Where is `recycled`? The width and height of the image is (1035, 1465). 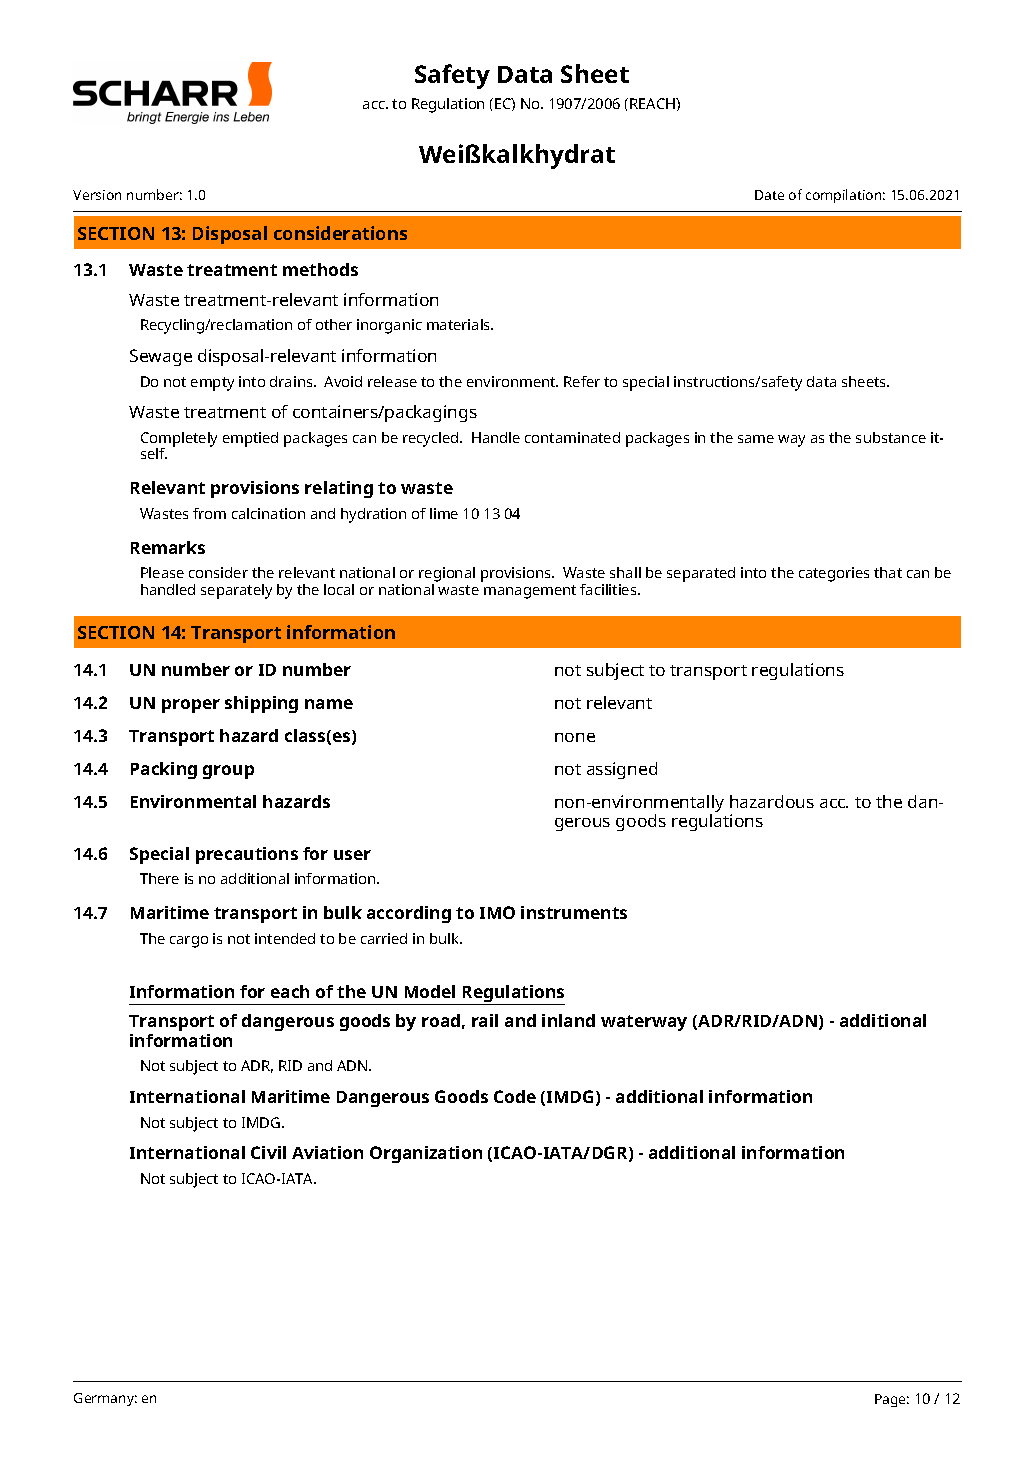
recycled is located at coordinates (432, 439).
